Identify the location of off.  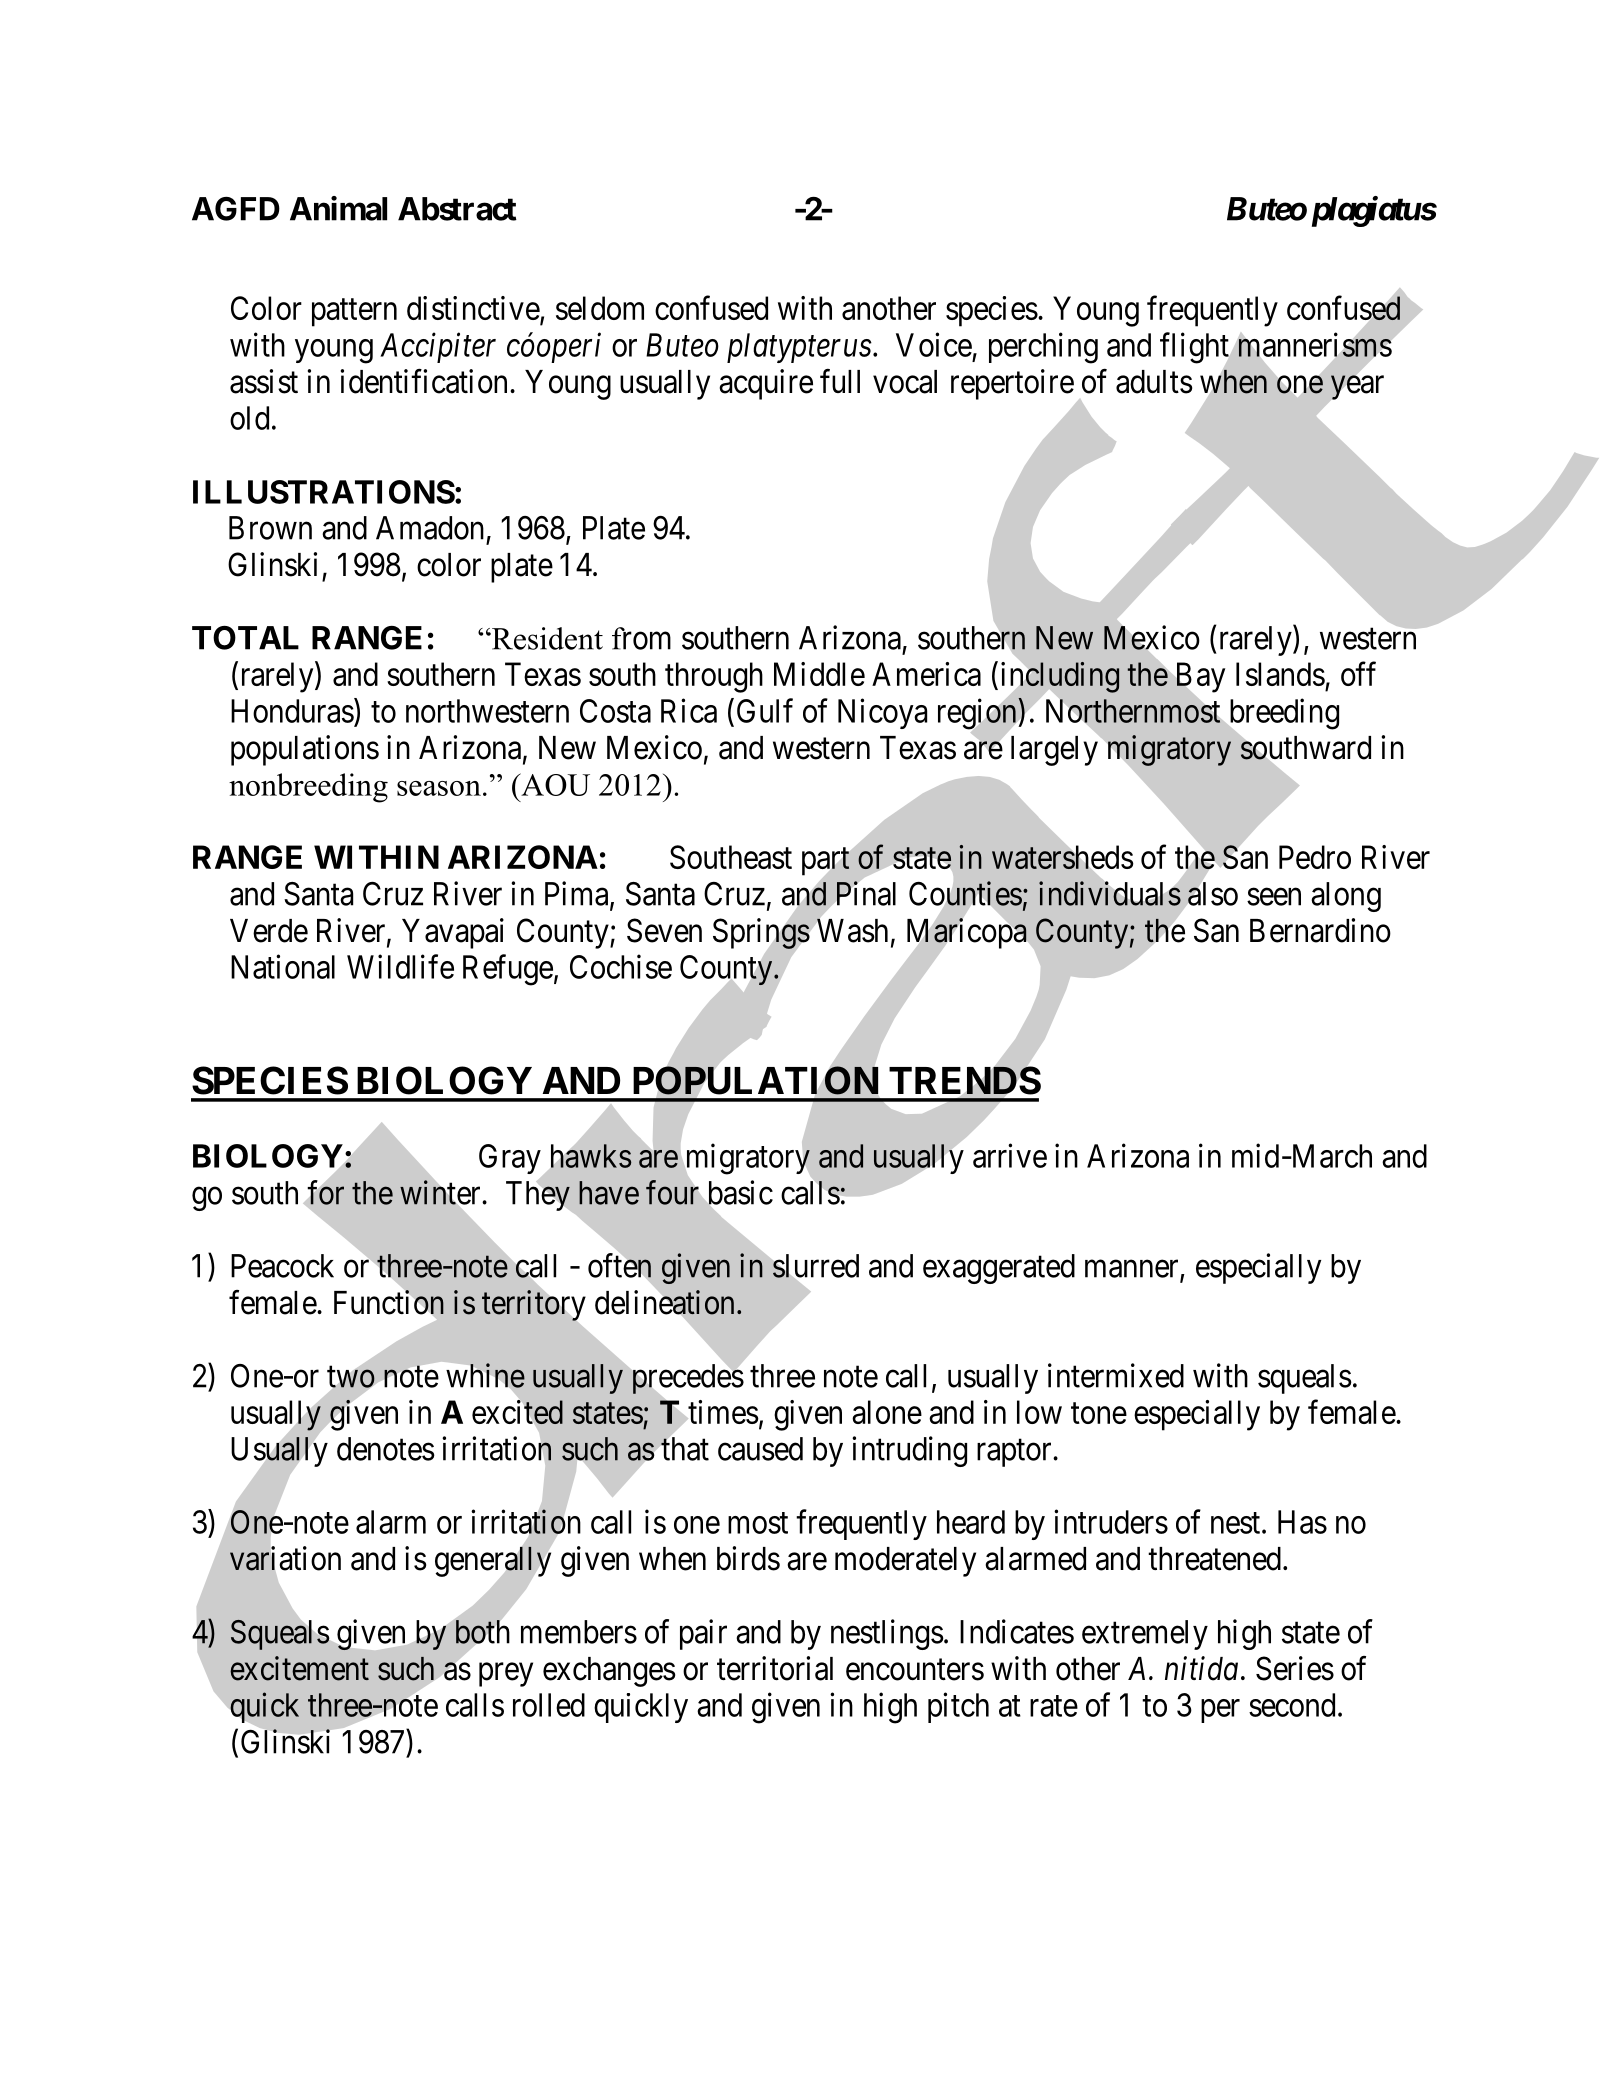
(1358, 674).
